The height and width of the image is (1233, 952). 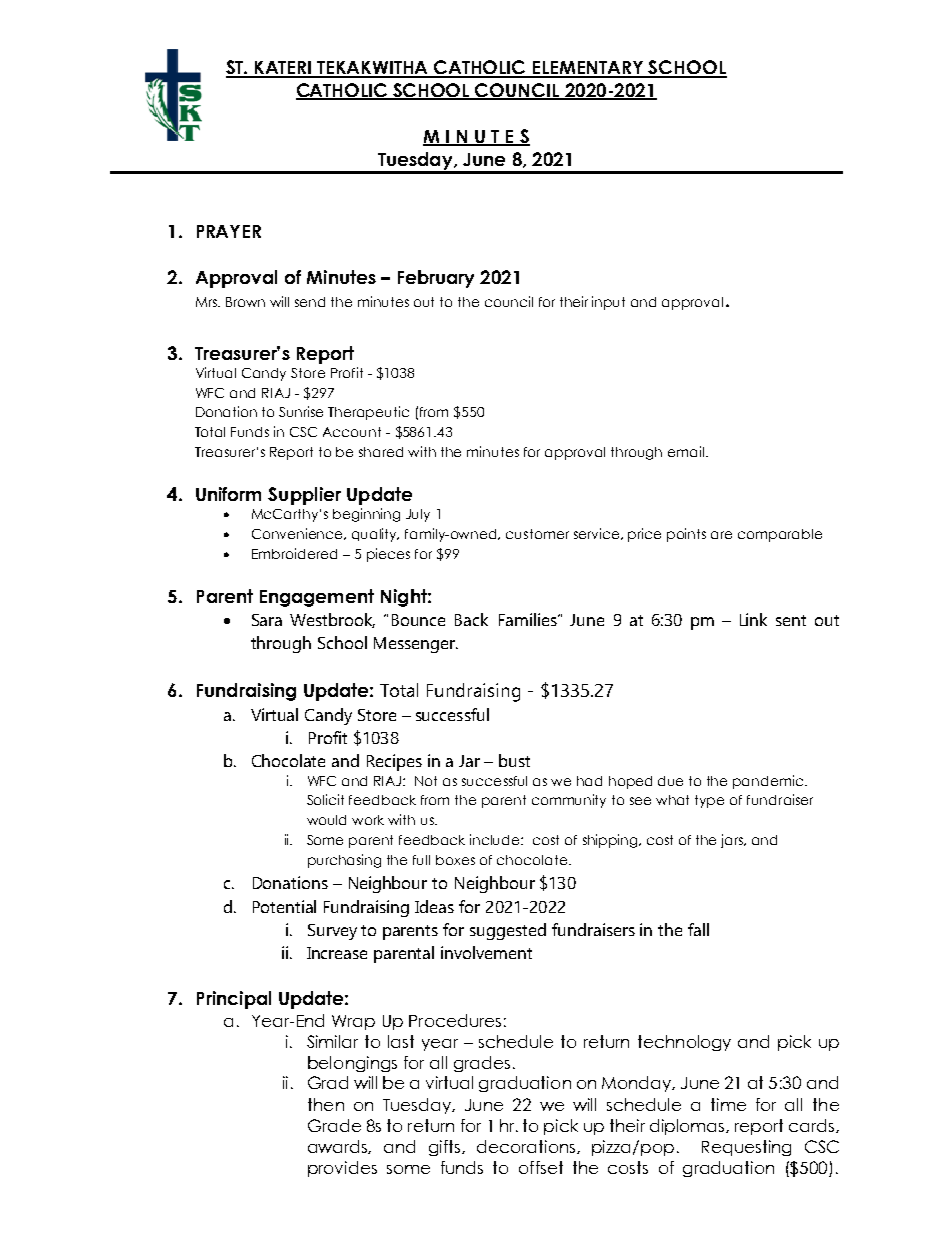 What do you see at coordinates (310, 302) in the image?
I see `send` at bounding box center [310, 302].
